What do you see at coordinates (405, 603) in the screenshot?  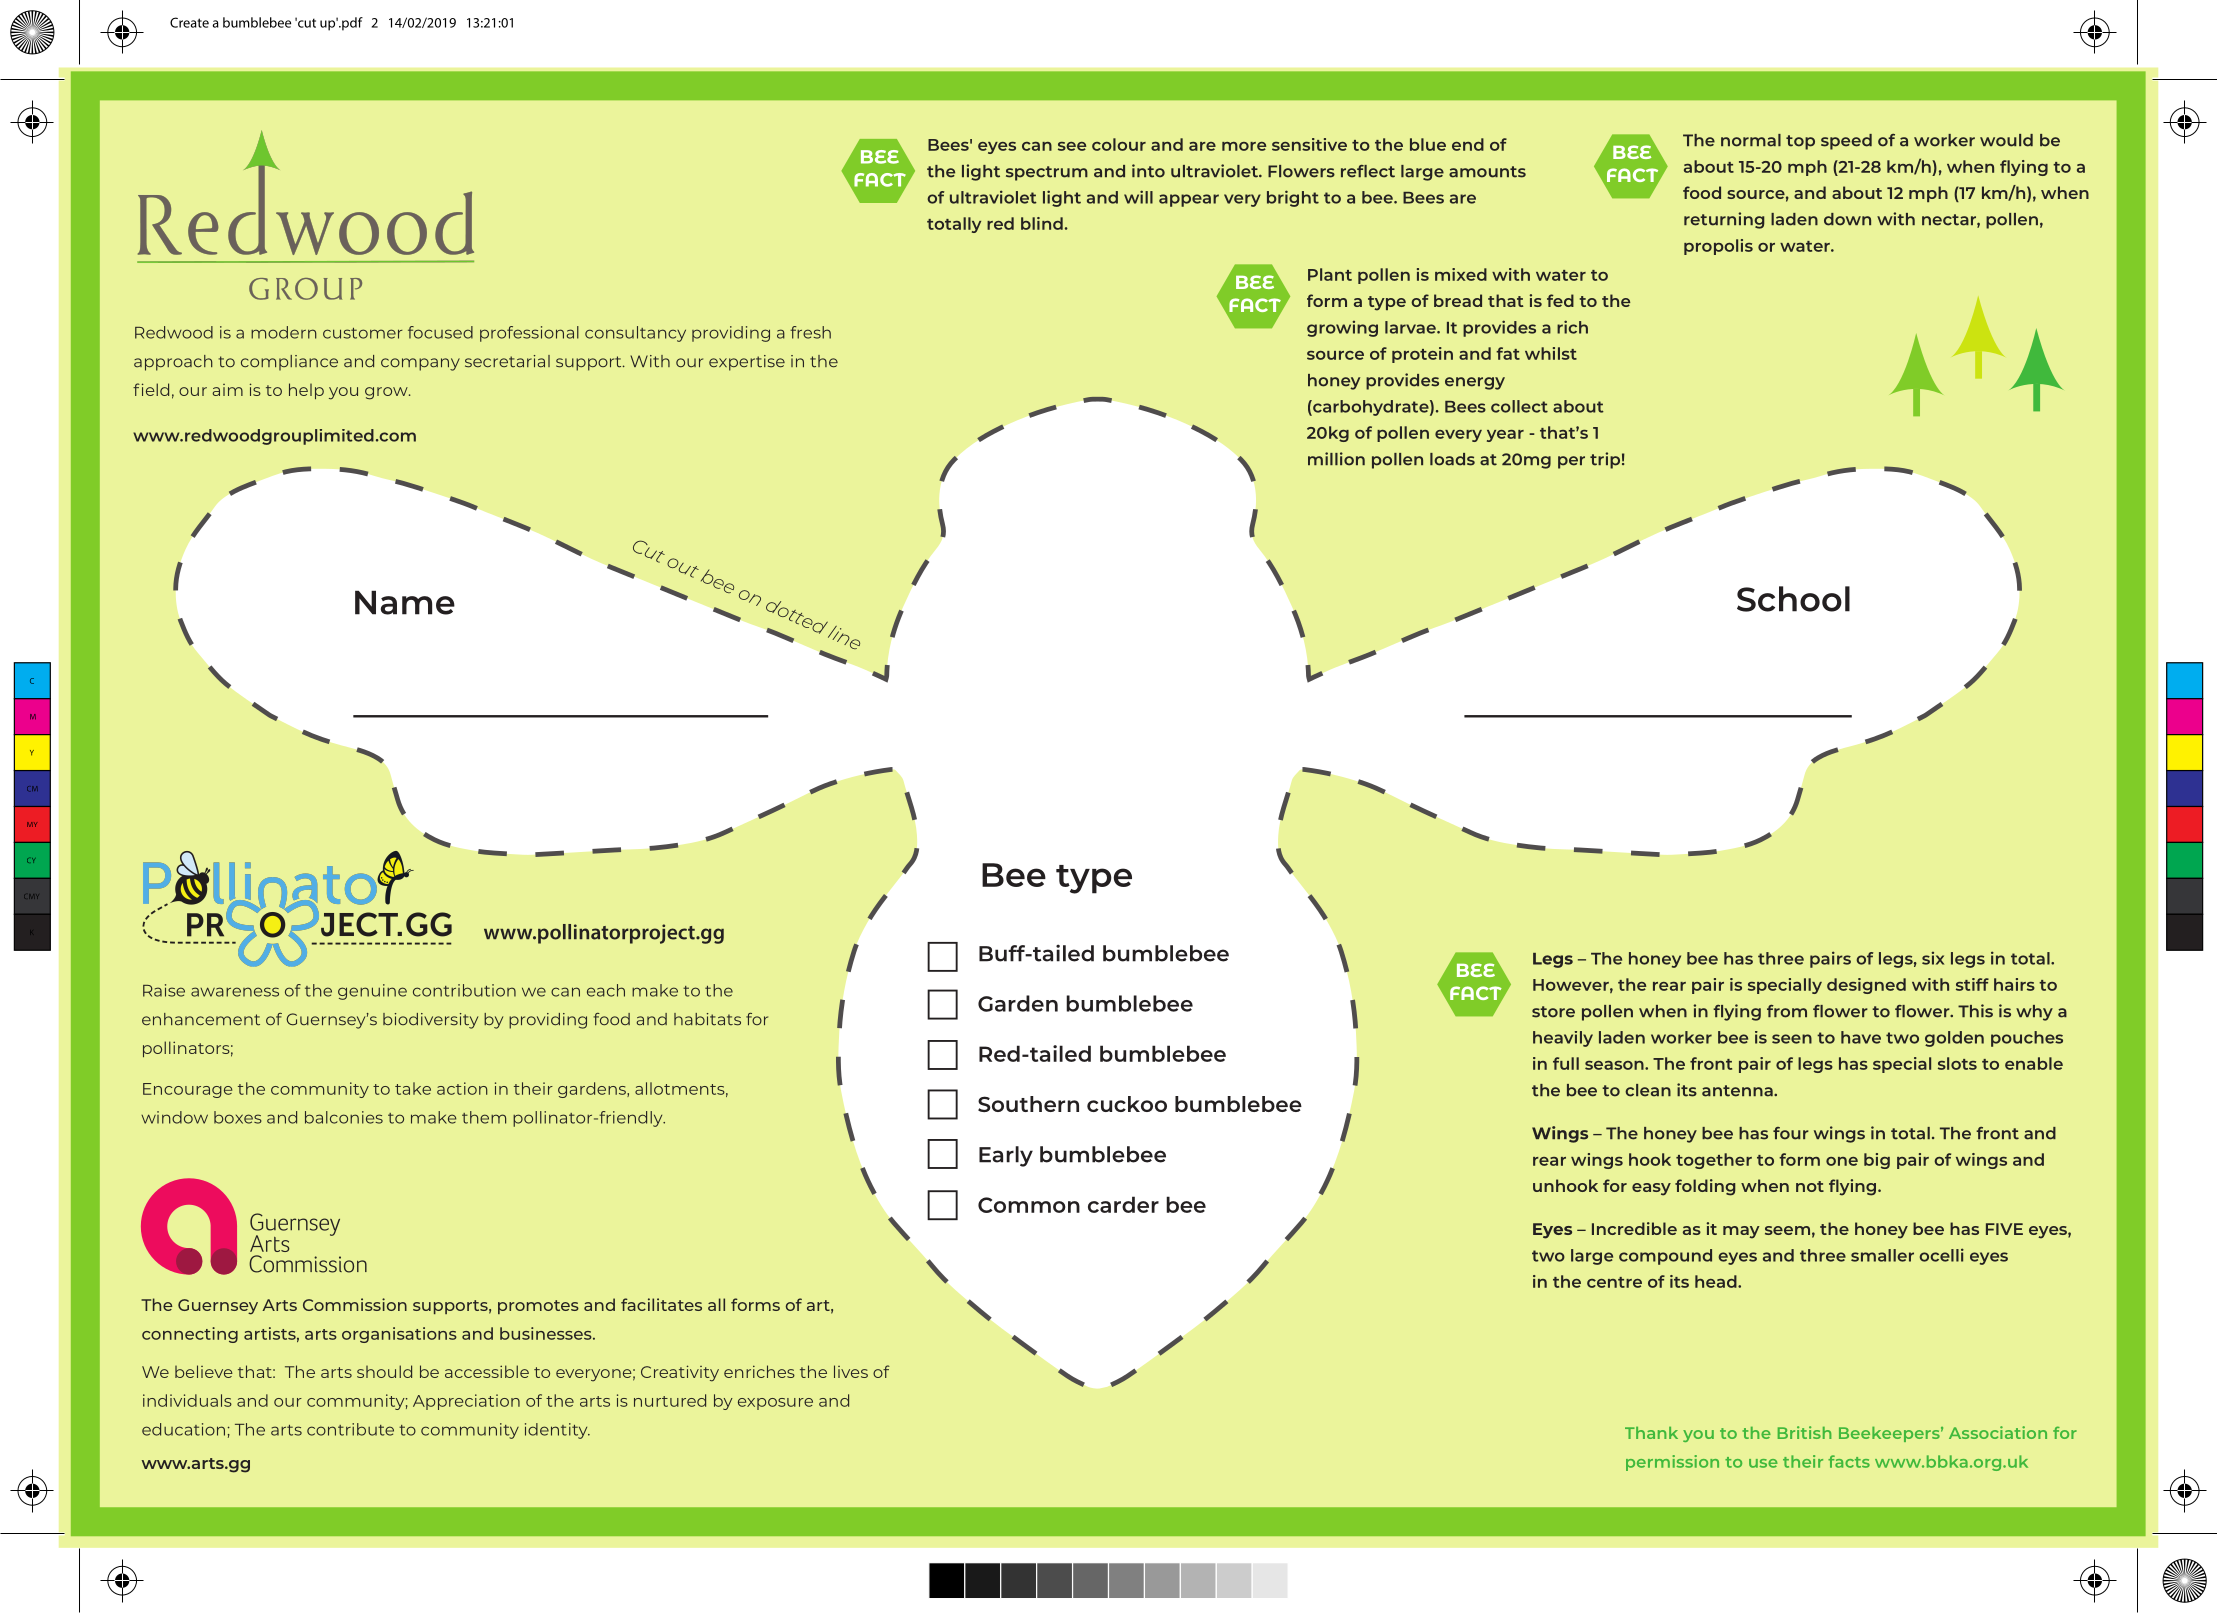 I see `Name` at bounding box center [405, 603].
